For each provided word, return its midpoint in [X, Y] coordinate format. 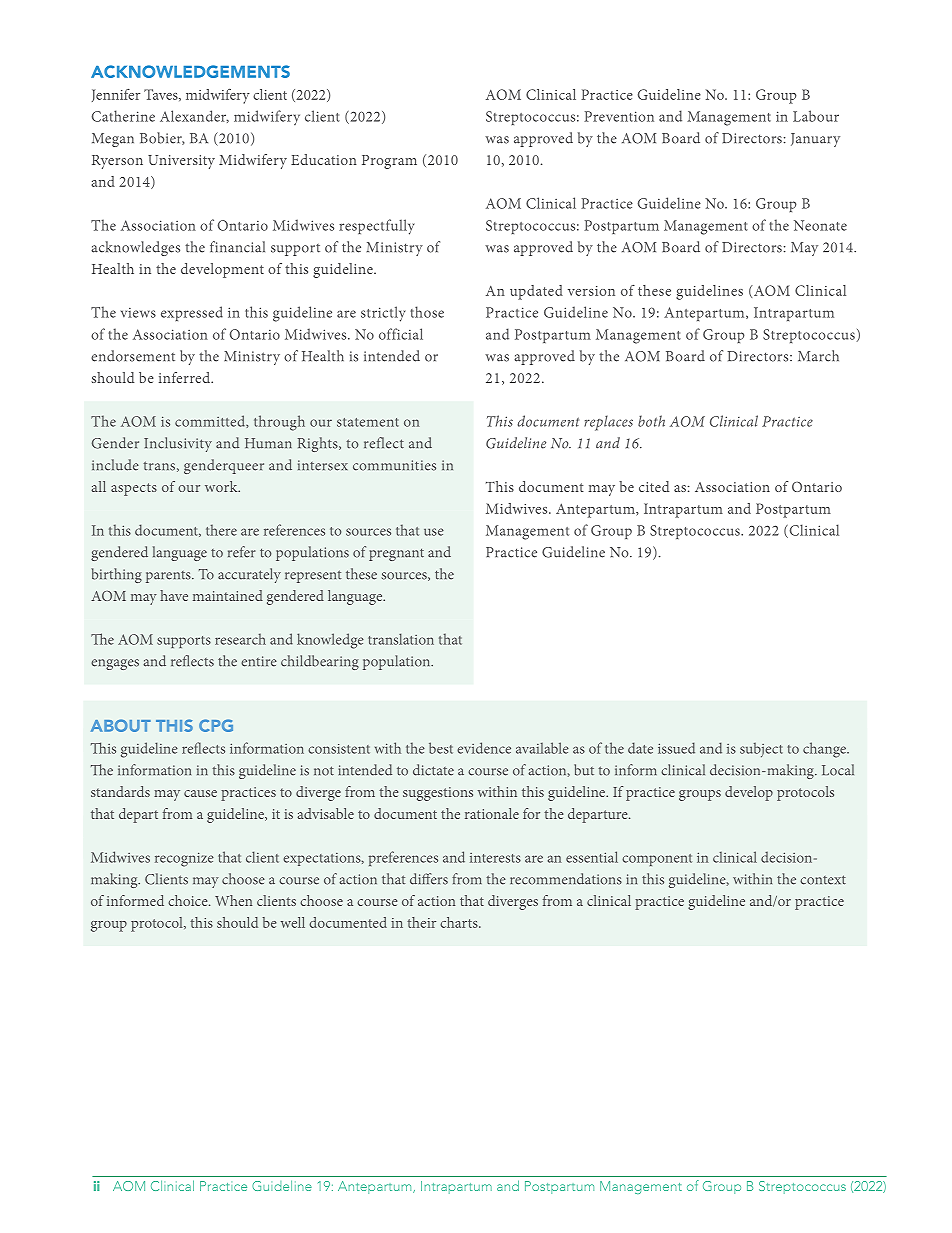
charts [460, 922]
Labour [816, 116]
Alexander [194, 116]
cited [654, 486]
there [221, 530]
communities [394, 465]
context [823, 880]
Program [389, 162]
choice [189, 900]
